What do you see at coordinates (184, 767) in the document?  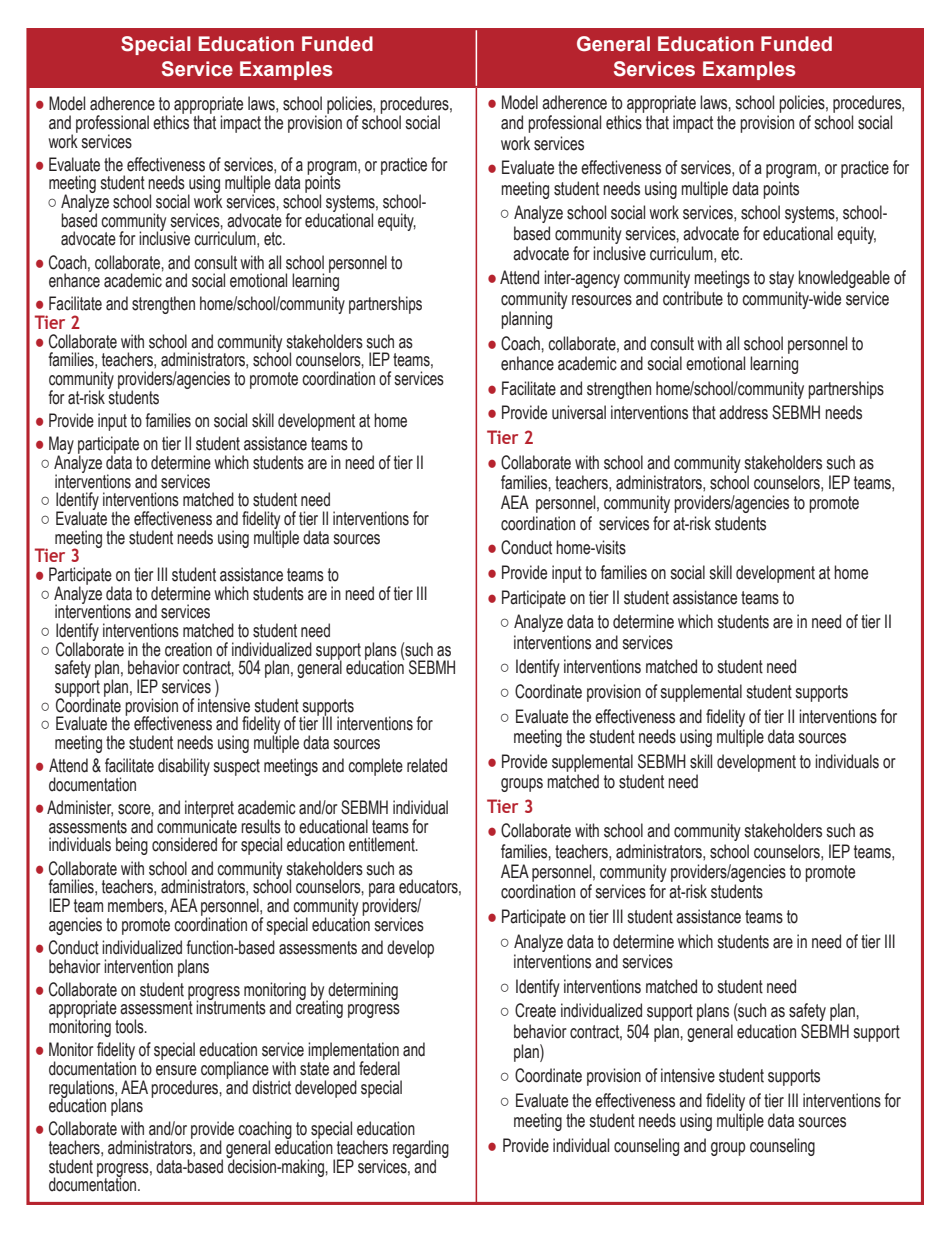 I see `disability` at bounding box center [184, 767].
